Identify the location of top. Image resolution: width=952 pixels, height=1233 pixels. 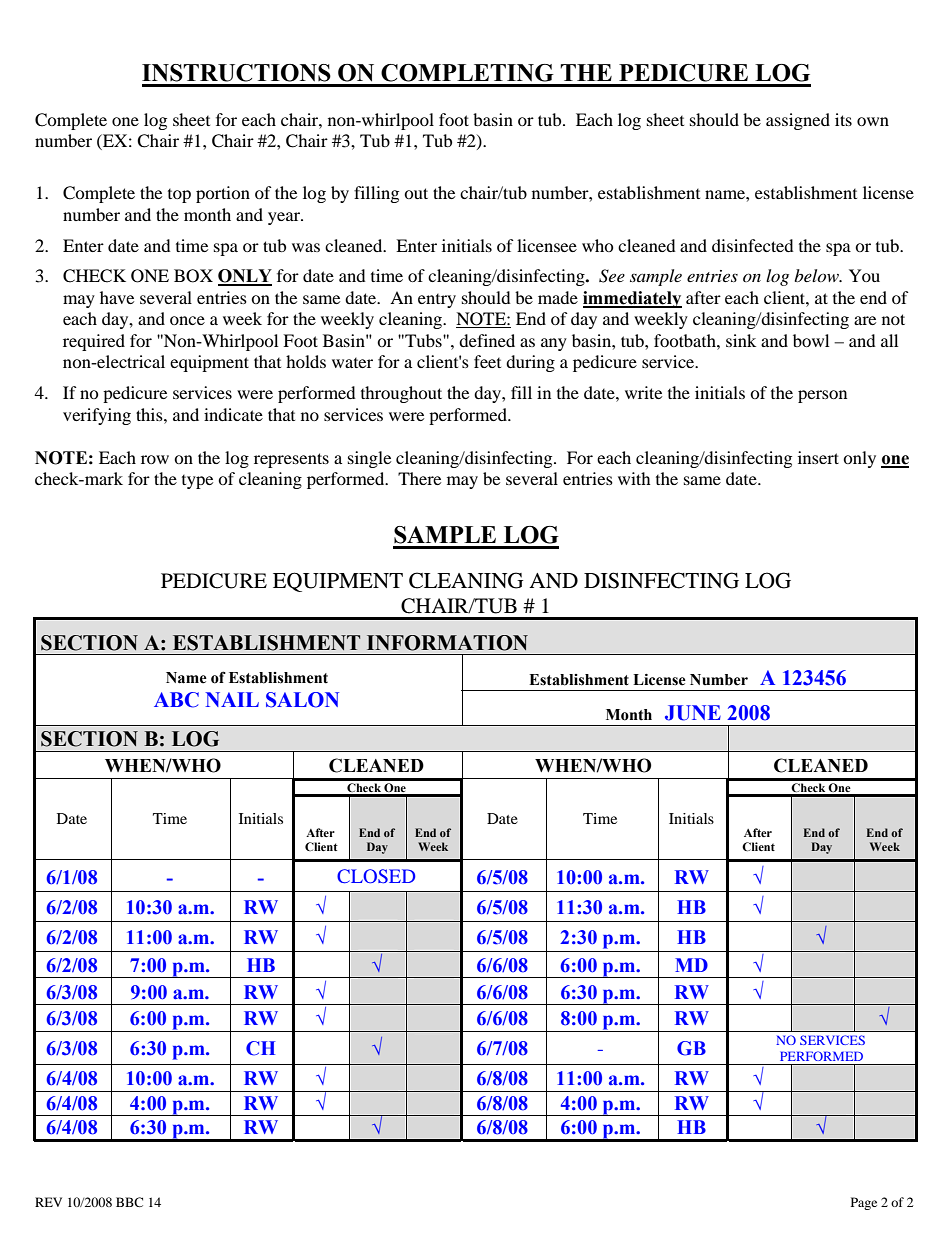
(179, 196).
